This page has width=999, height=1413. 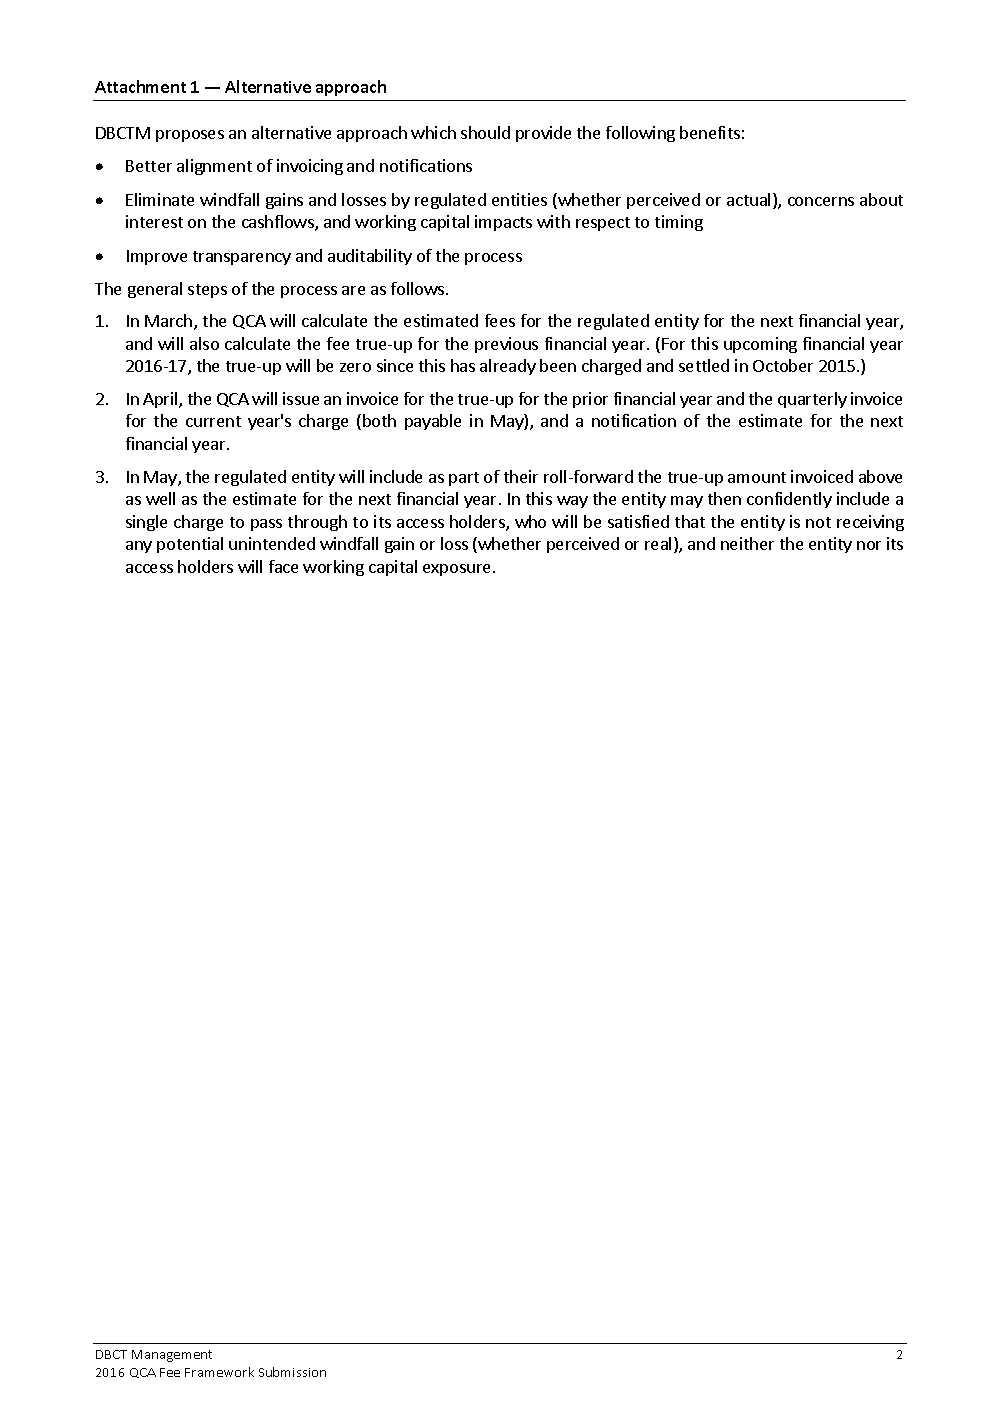 I want to click on face, so click(x=283, y=566).
